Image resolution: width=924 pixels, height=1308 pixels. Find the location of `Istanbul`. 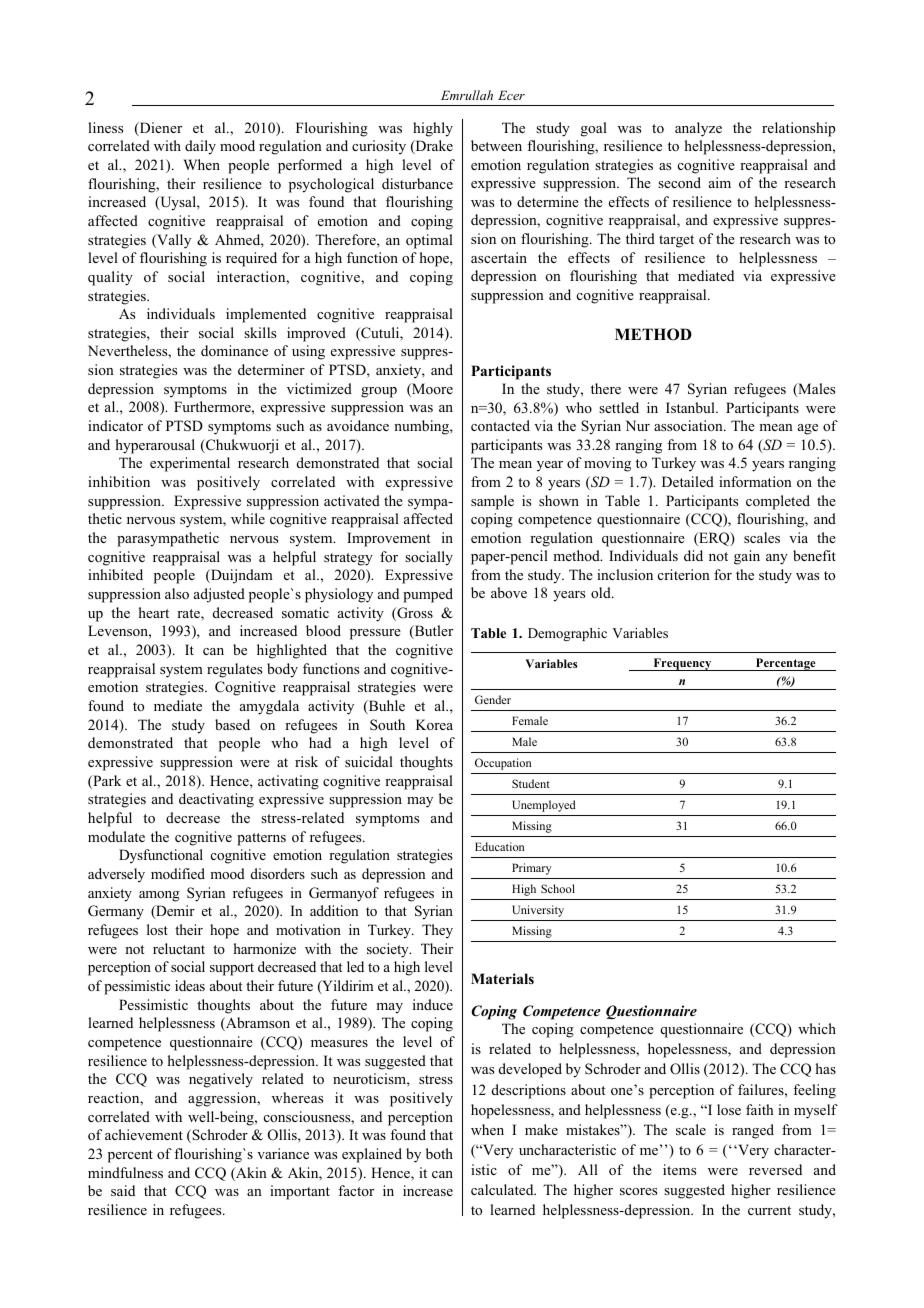

Istanbul is located at coordinates (691, 407).
